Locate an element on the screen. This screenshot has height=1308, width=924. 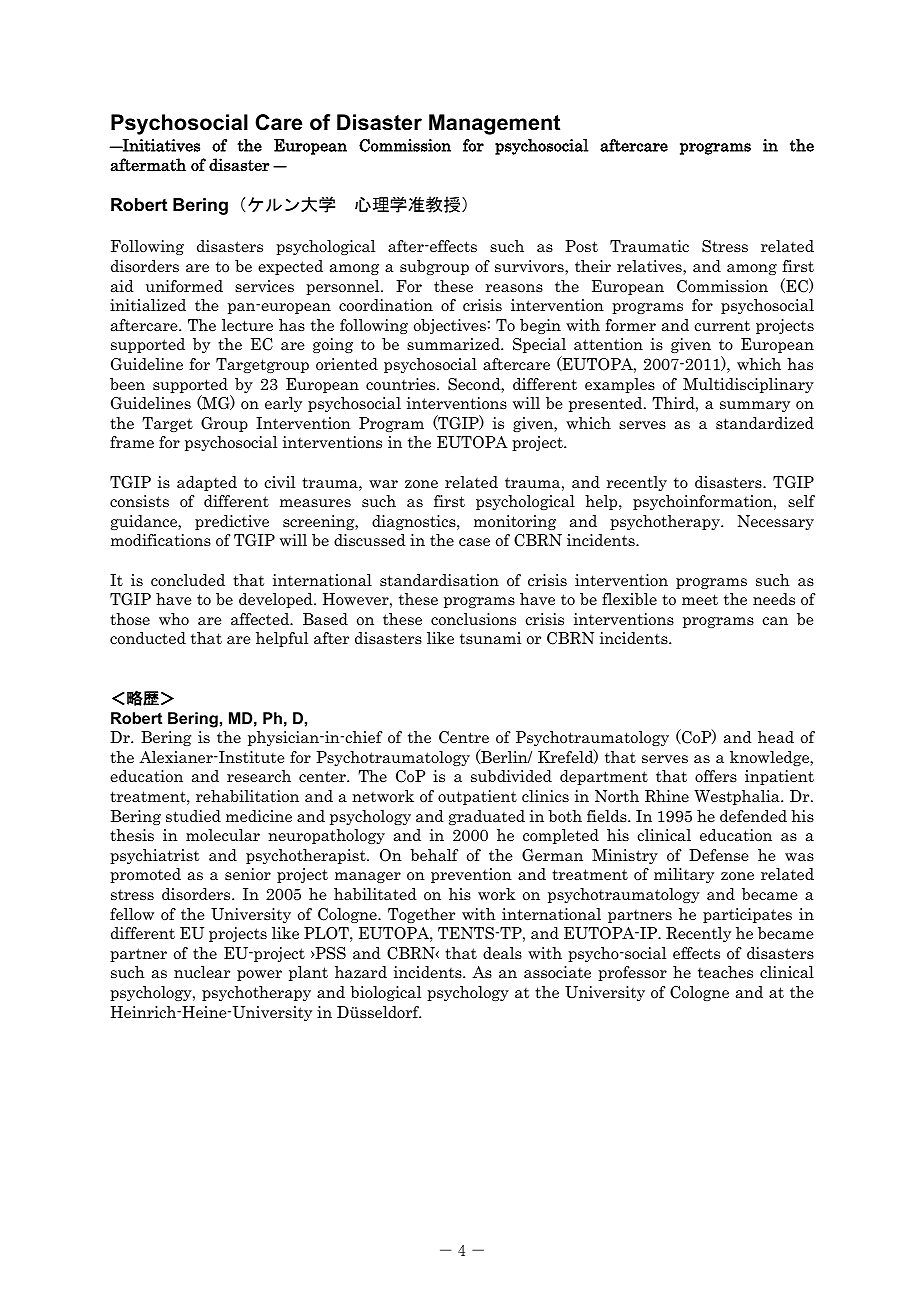
countries is located at coordinates (402, 384).
